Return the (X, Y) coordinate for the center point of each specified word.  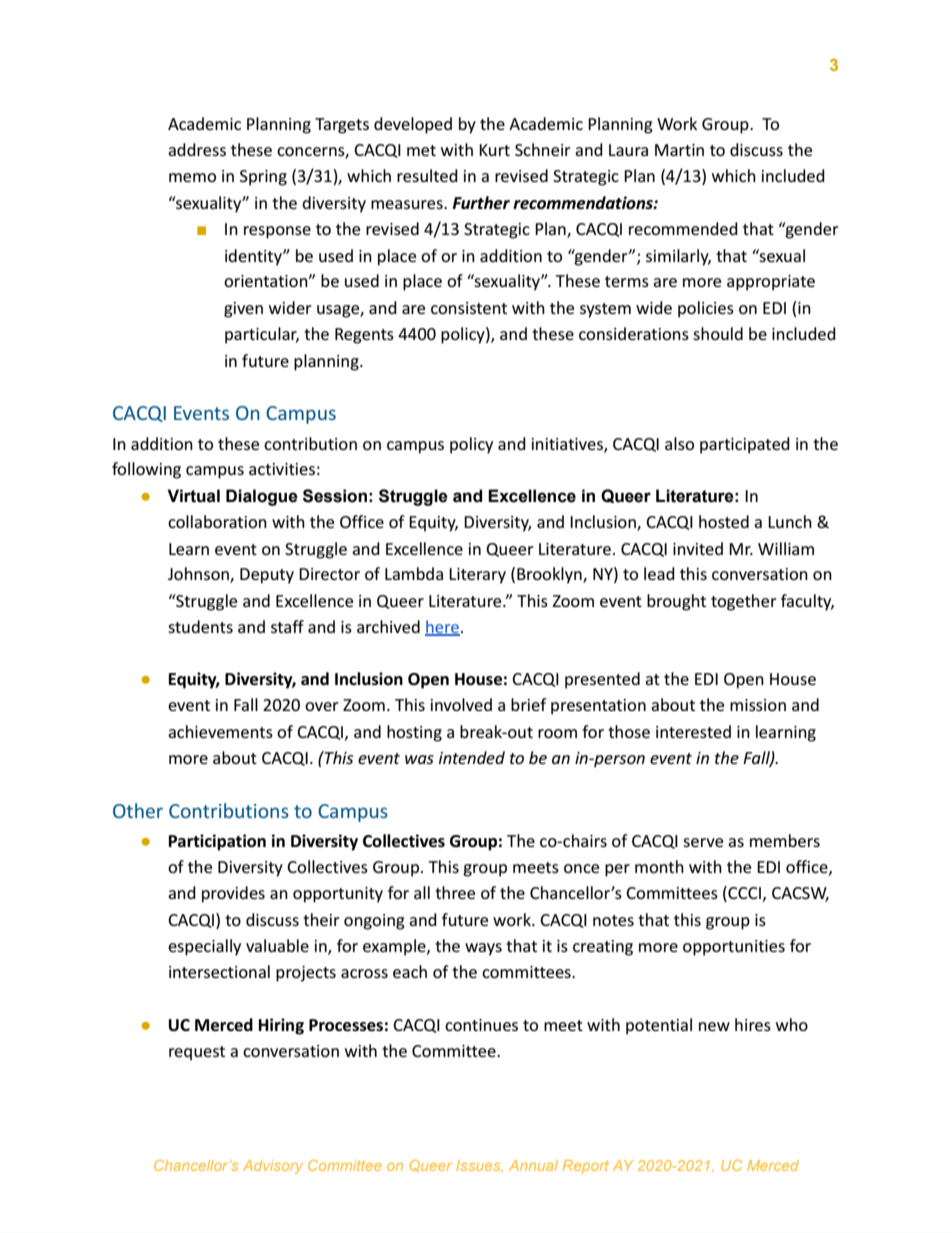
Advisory (273, 1167)
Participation (217, 842)
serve (703, 842)
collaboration (217, 521)
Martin (679, 150)
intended (472, 757)
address (197, 149)
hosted (724, 521)
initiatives (568, 445)
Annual (533, 1165)
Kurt (494, 150)
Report (586, 1167)
